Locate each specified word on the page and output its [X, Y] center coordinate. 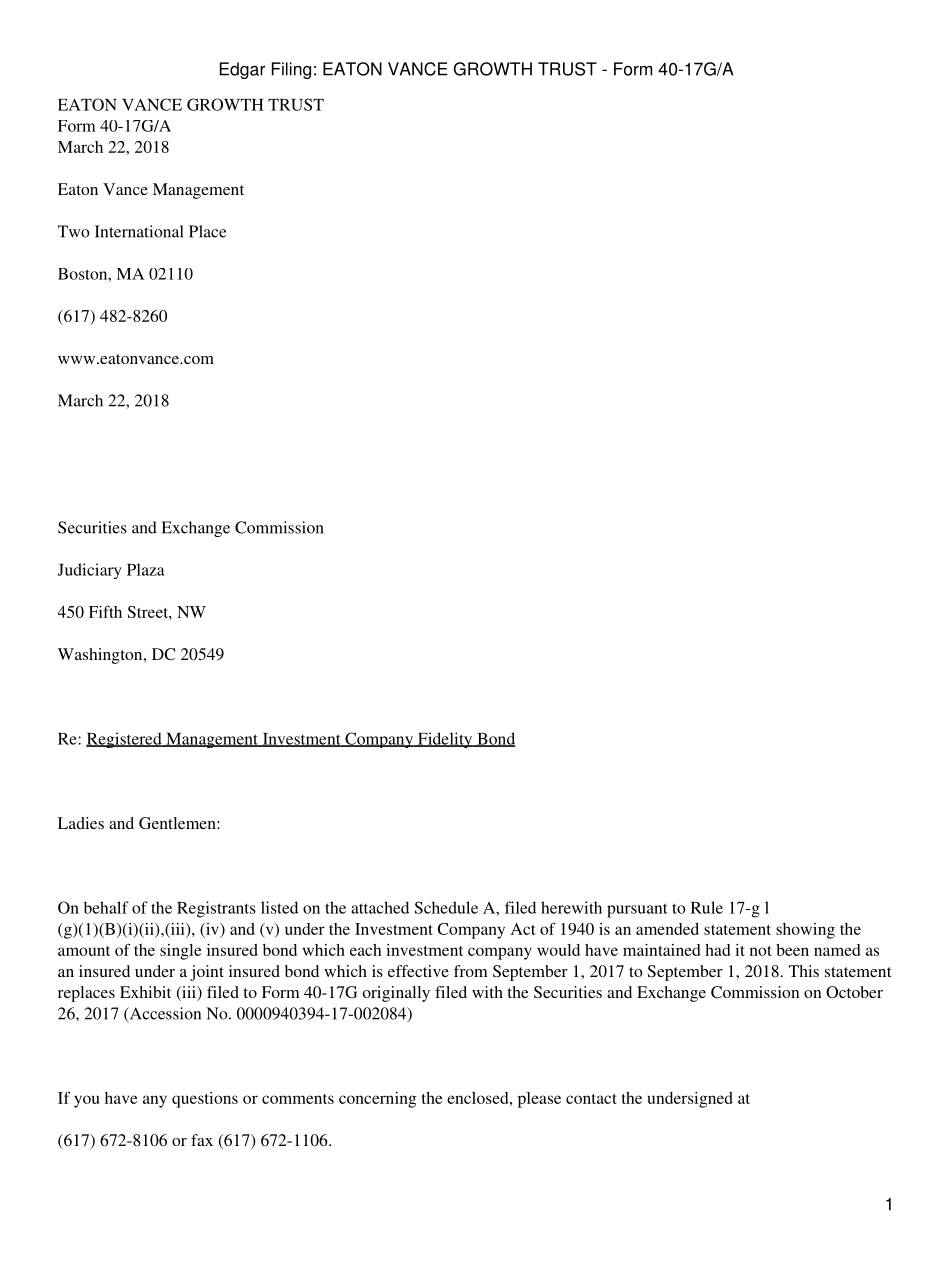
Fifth [105, 612]
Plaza [146, 569]
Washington [101, 656]
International [139, 231]
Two [74, 231]
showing [805, 931]
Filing [291, 70]
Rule [707, 907]
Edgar [242, 70]
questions [205, 1100]
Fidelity [445, 740]
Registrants [216, 909]
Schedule [446, 907]
